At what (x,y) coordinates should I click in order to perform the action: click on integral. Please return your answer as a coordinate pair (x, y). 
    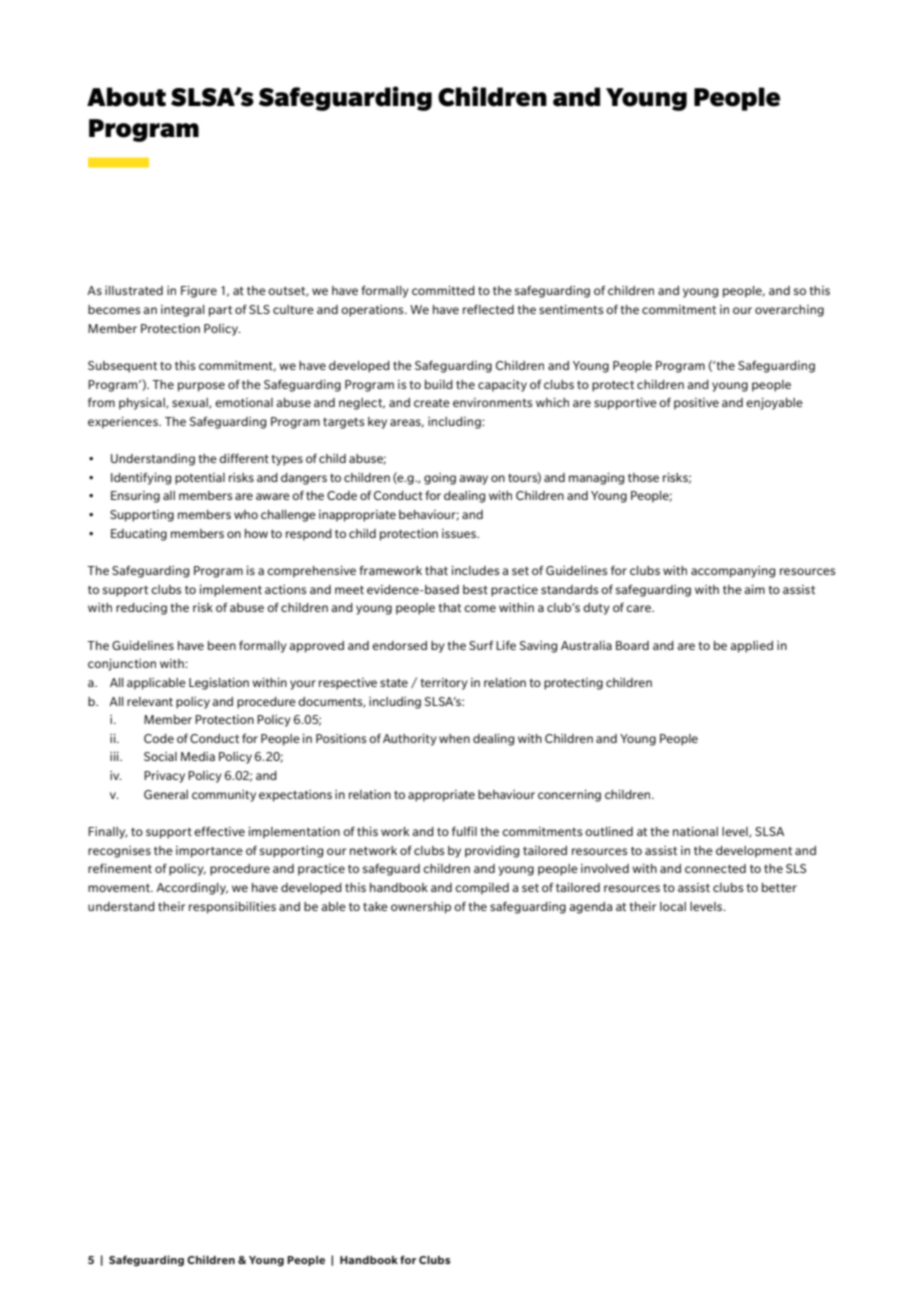
    Looking at the image, I should click on (183, 311).
